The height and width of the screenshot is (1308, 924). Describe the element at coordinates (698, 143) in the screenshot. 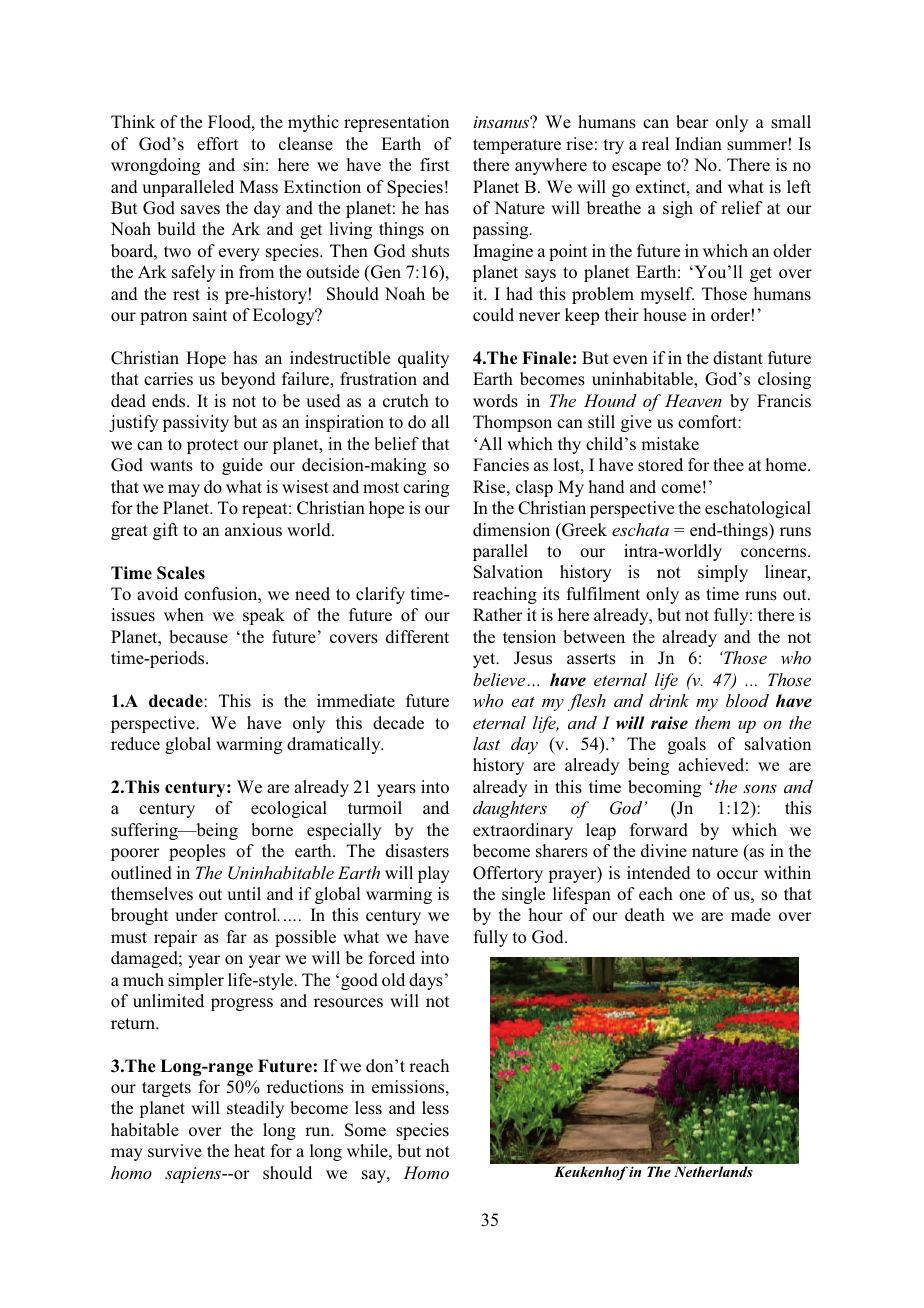

I see `Indian` at that location.
